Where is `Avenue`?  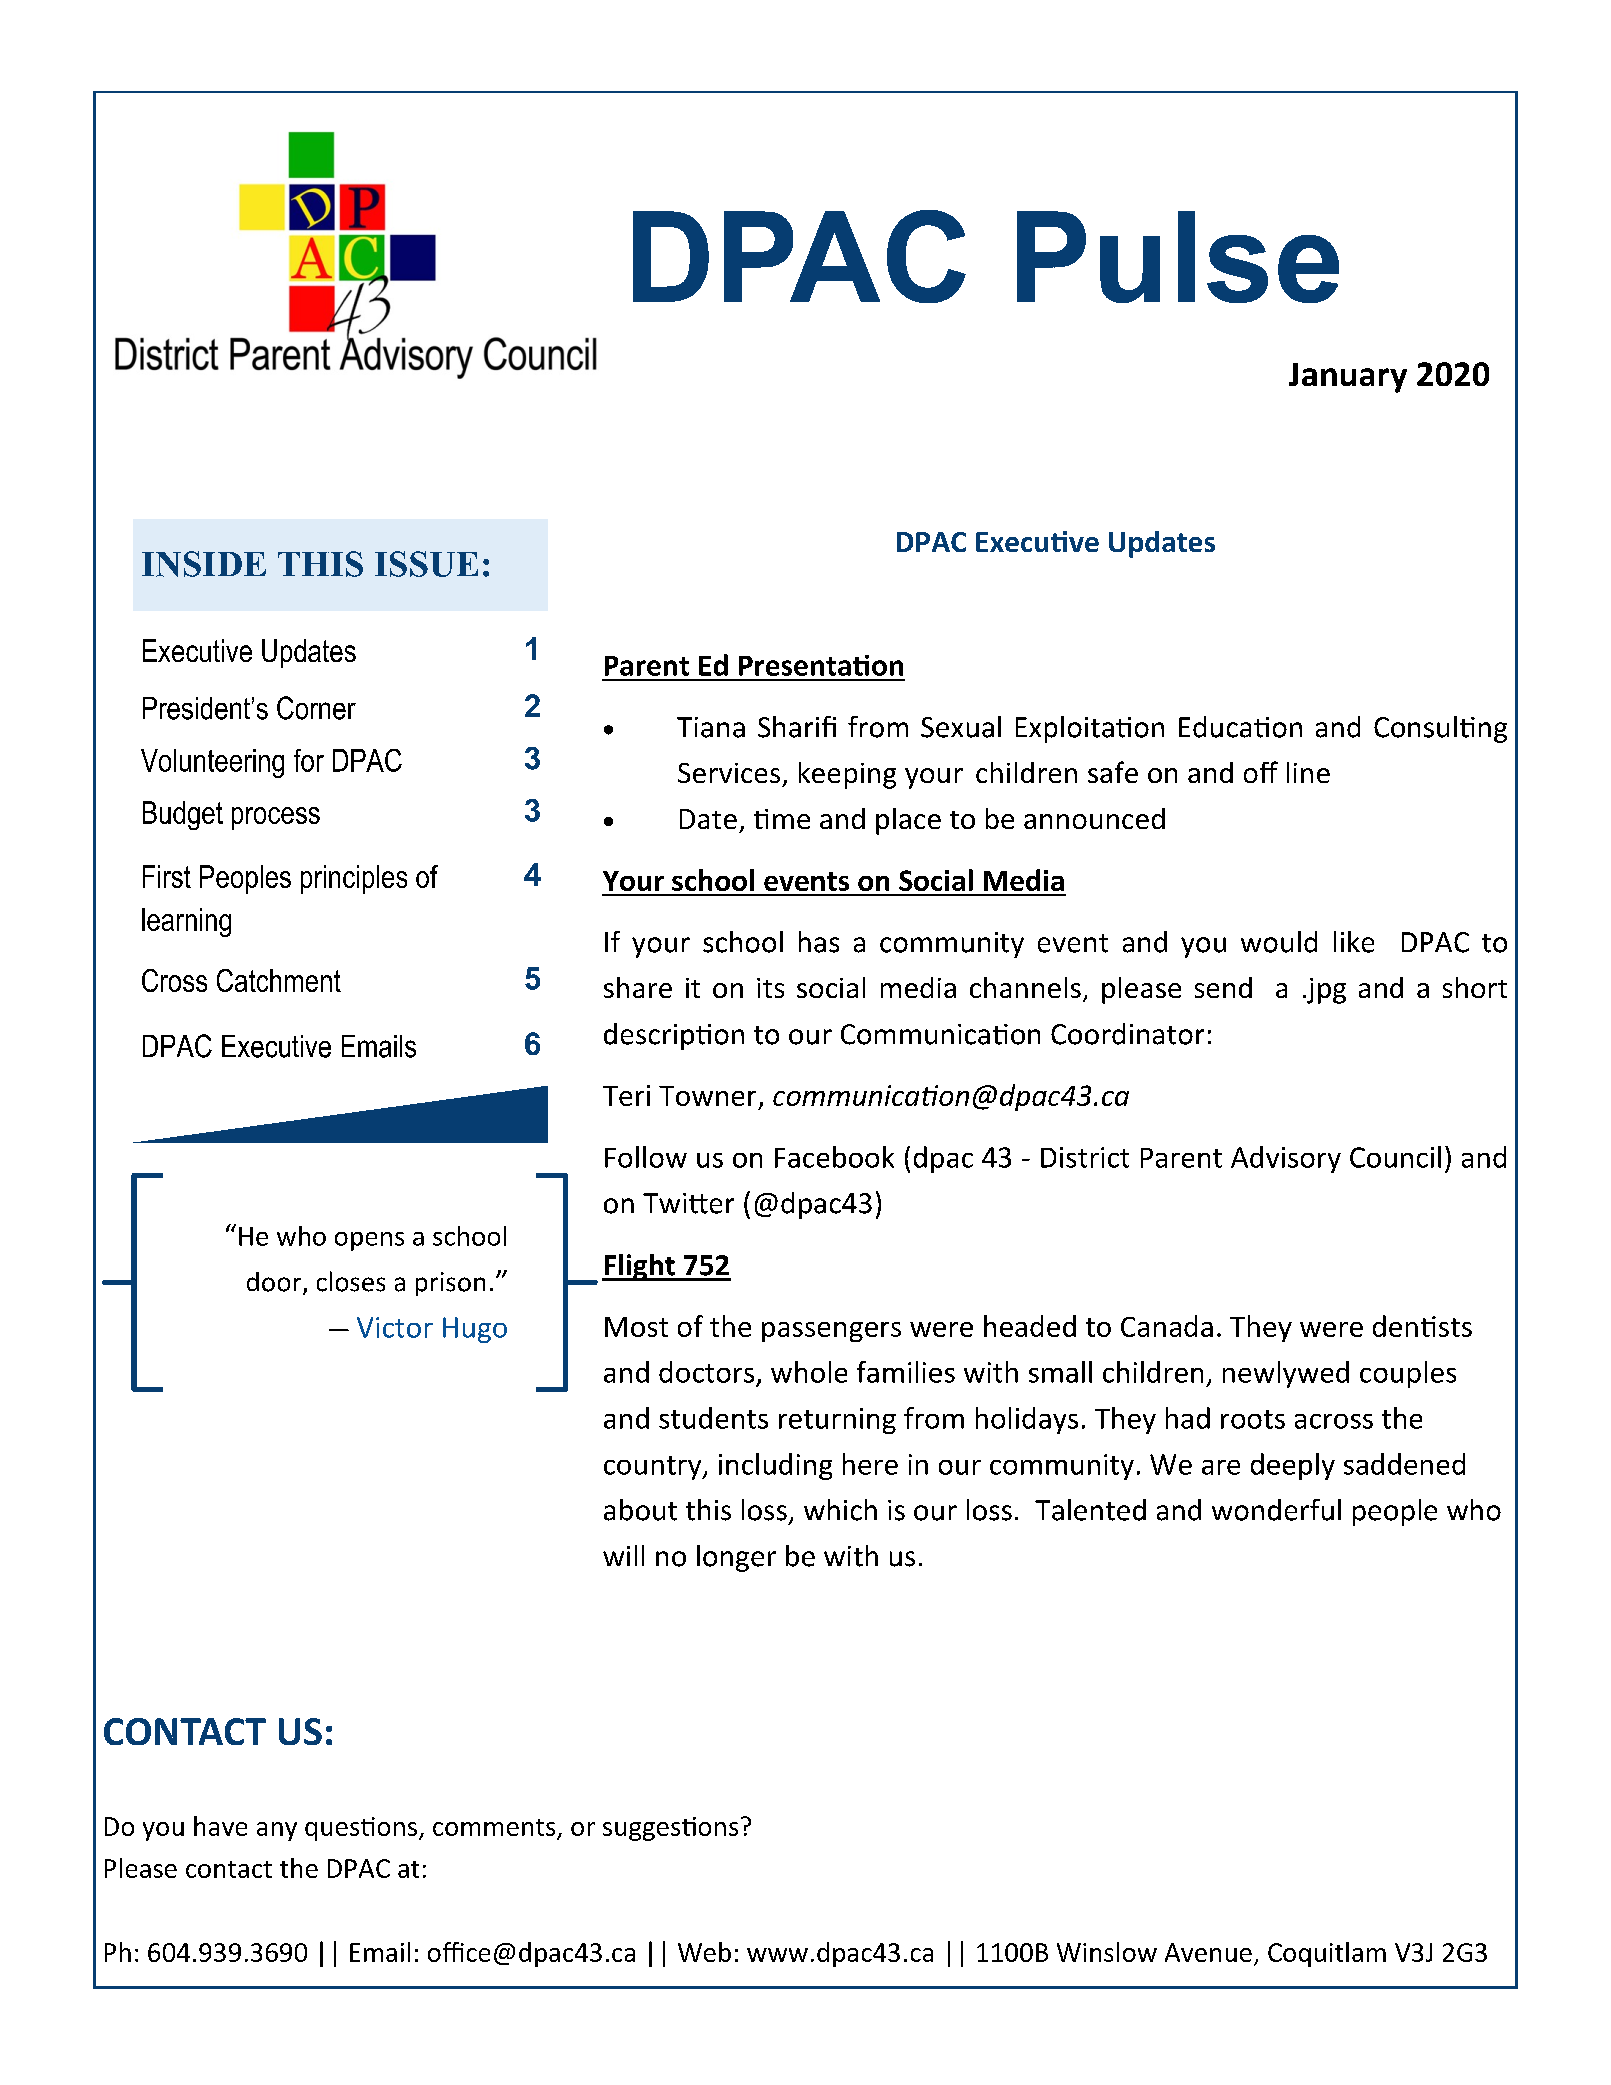 Avenue is located at coordinates (1208, 1952).
